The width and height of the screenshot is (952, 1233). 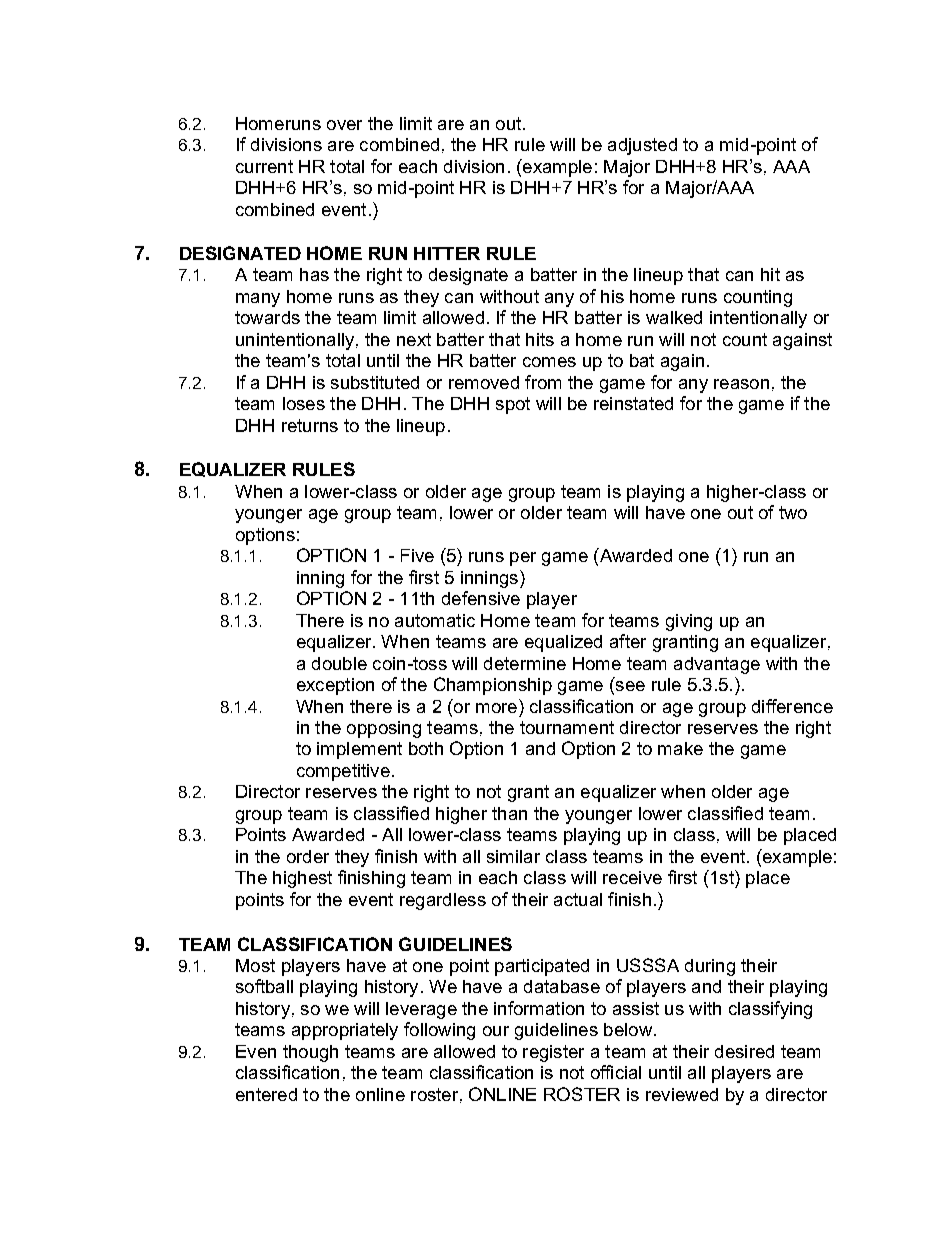 What do you see at coordinates (513, 405) in the screenshot?
I see `spot` at bounding box center [513, 405].
